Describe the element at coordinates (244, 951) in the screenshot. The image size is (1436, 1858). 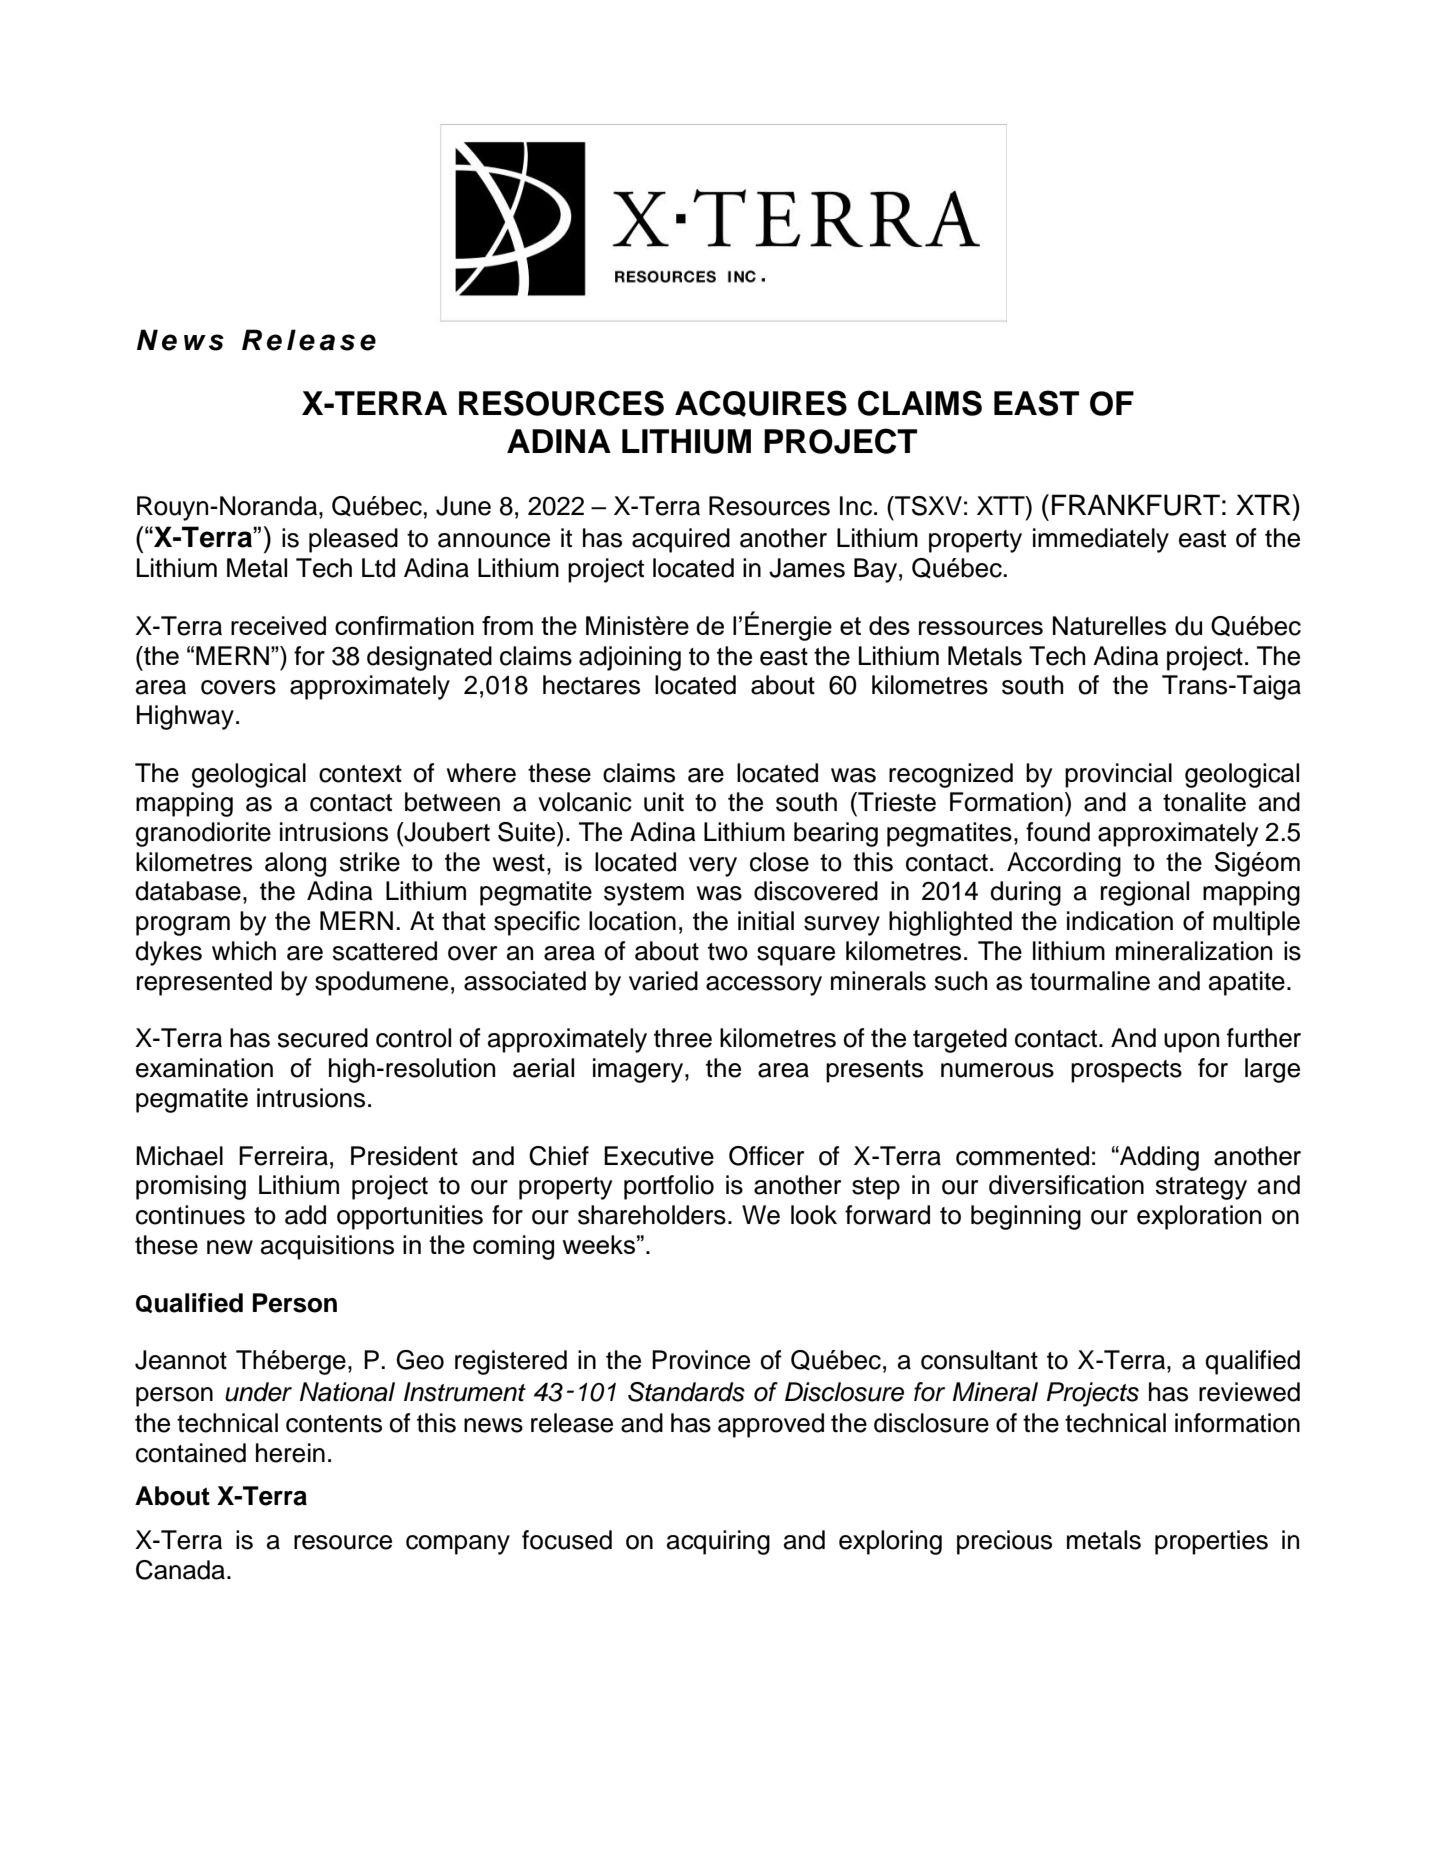
I see `which` at that location.
